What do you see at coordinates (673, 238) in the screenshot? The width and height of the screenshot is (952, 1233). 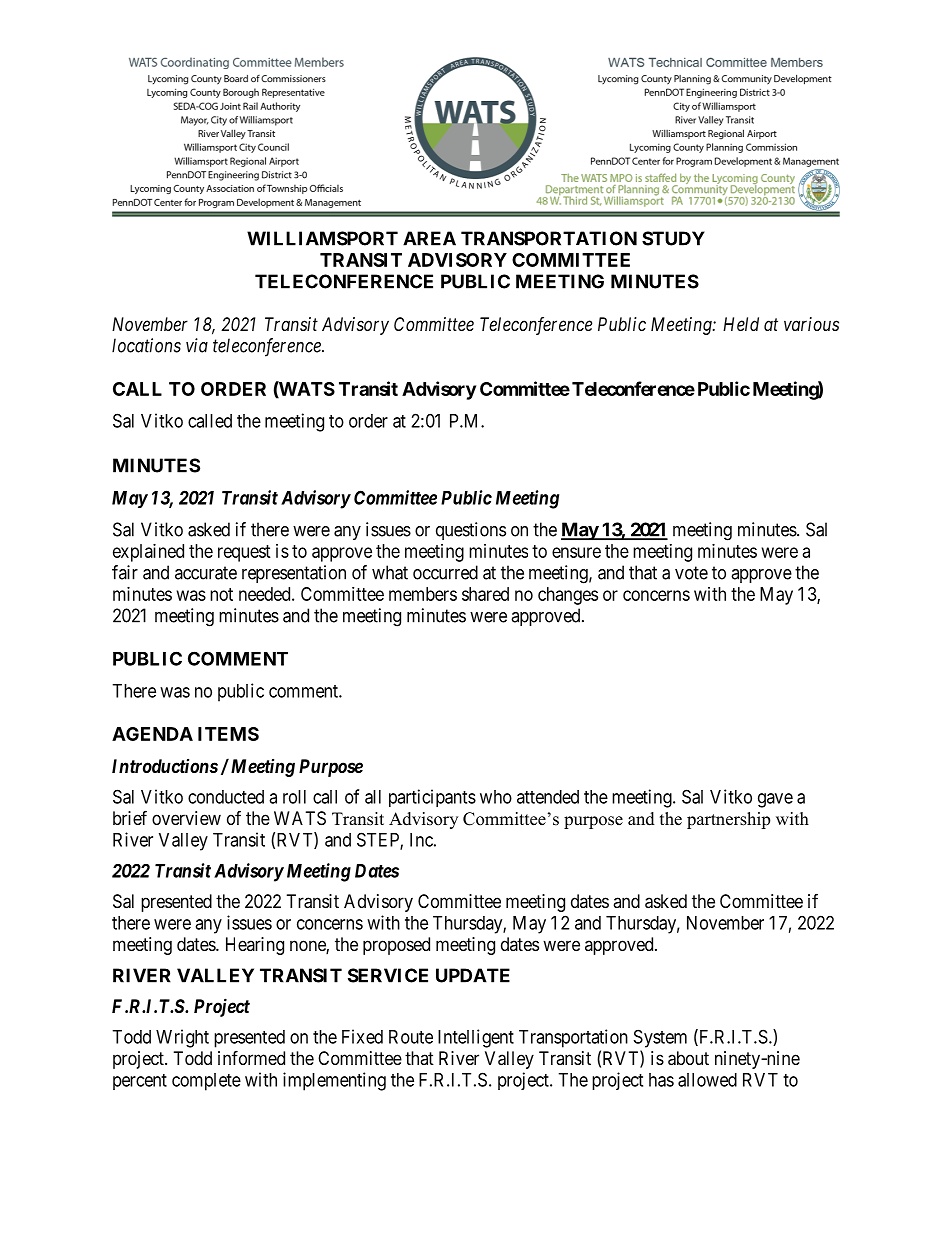 I see `STUDY` at bounding box center [673, 238].
